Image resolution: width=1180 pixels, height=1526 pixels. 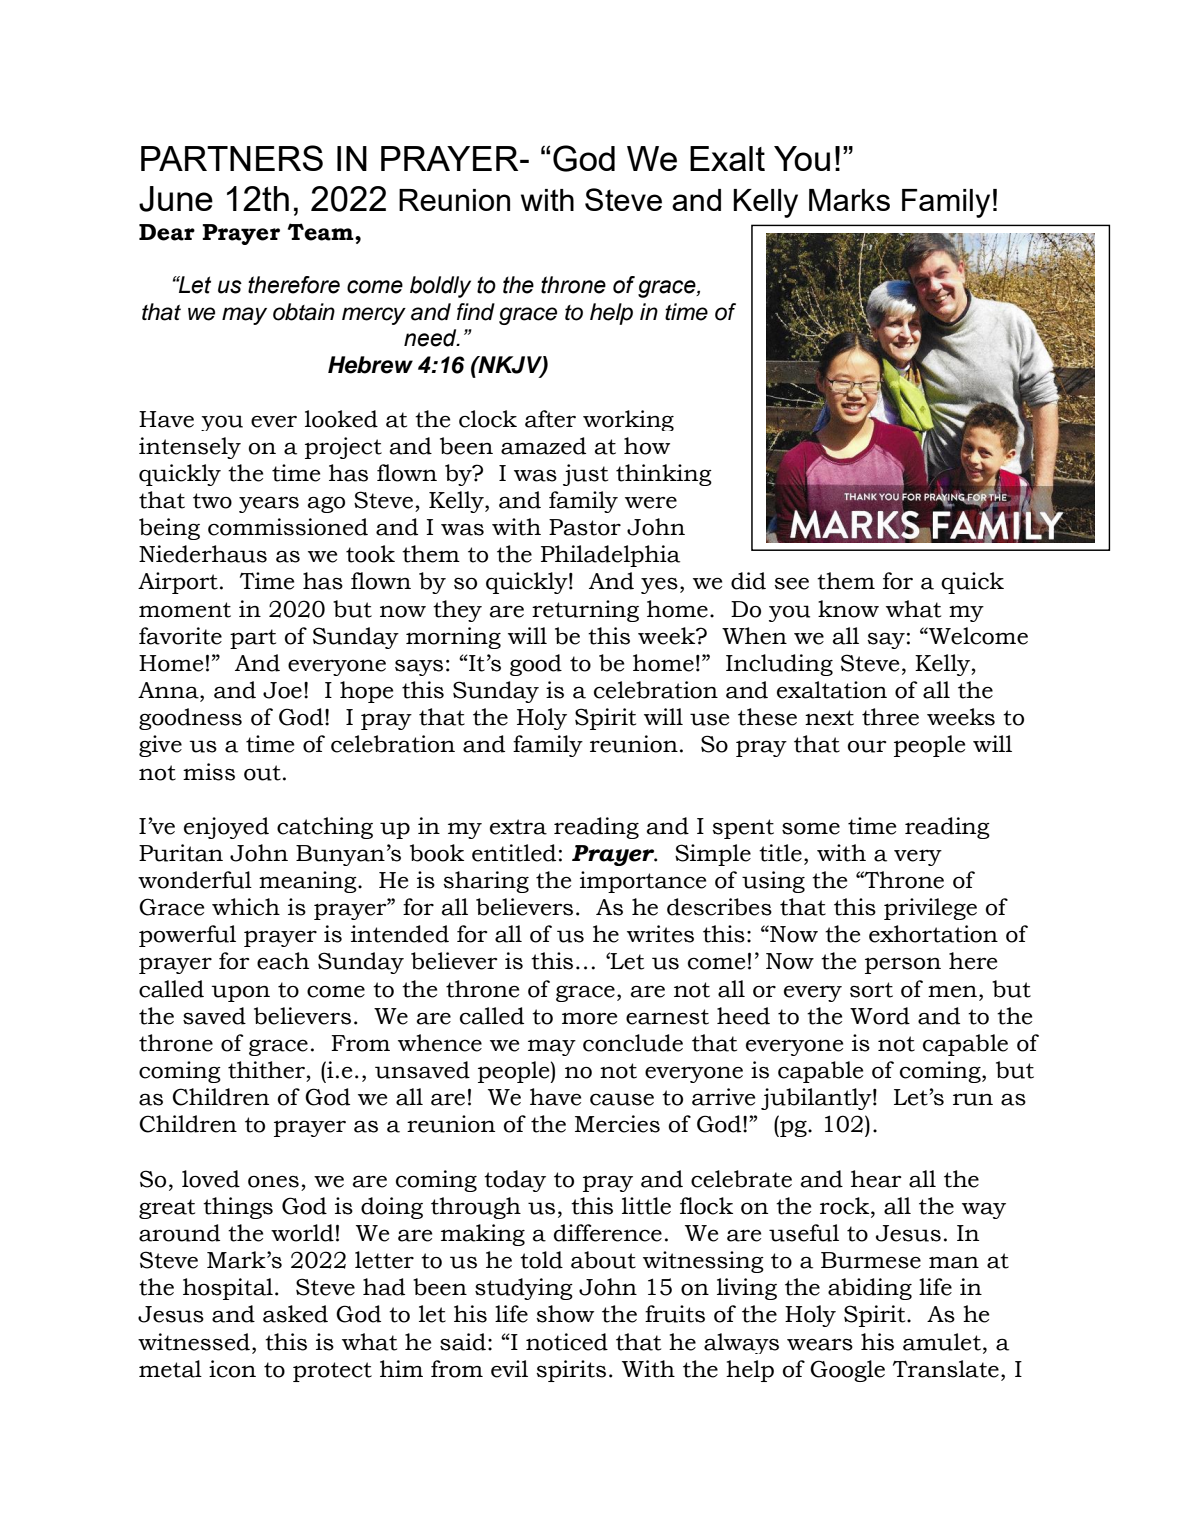 What do you see at coordinates (322, 232) in the screenshot?
I see `Team` at bounding box center [322, 232].
